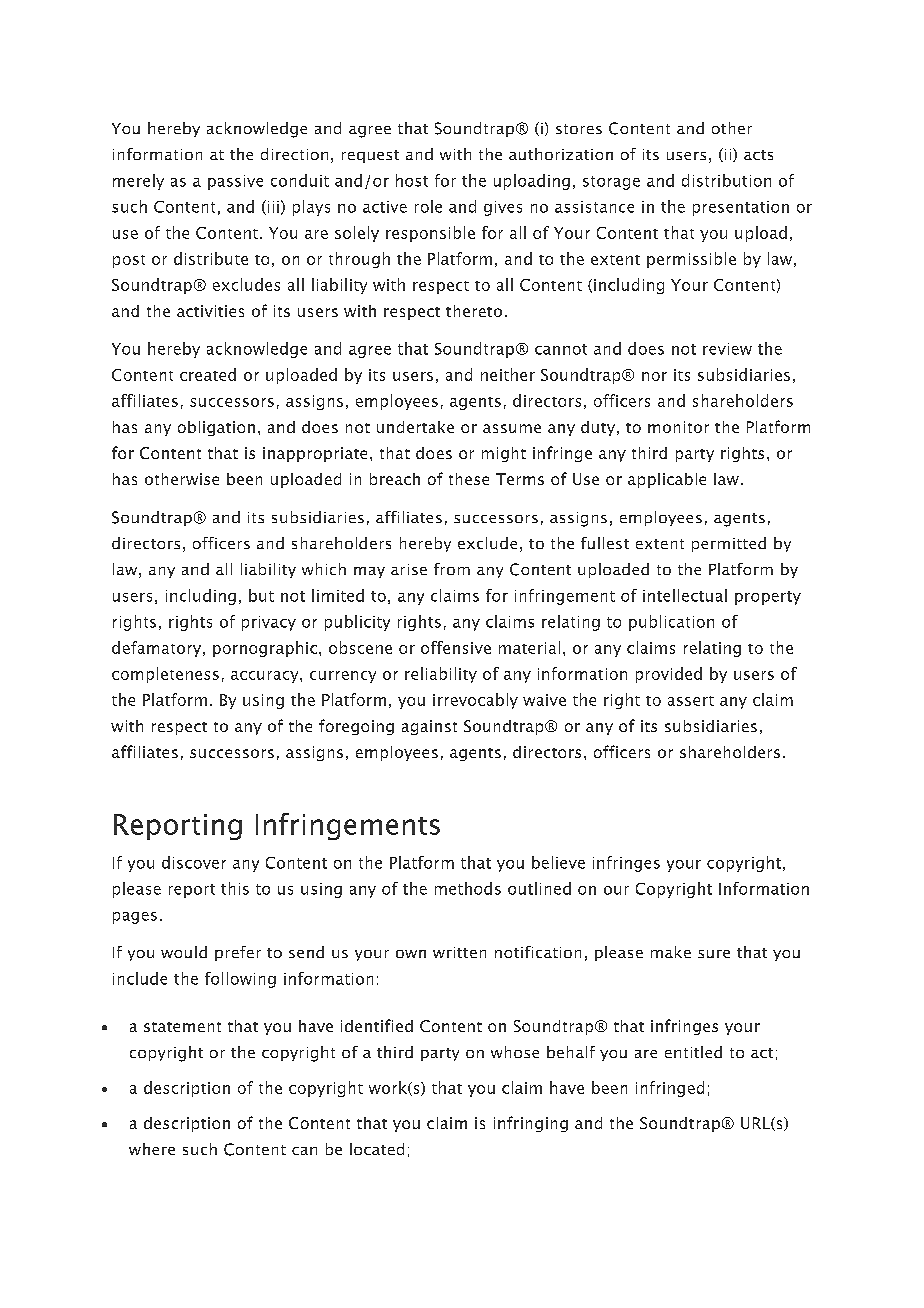 Image resolution: width=924 pixels, height=1308 pixels. I want to click on passive, so click(235, 182).
